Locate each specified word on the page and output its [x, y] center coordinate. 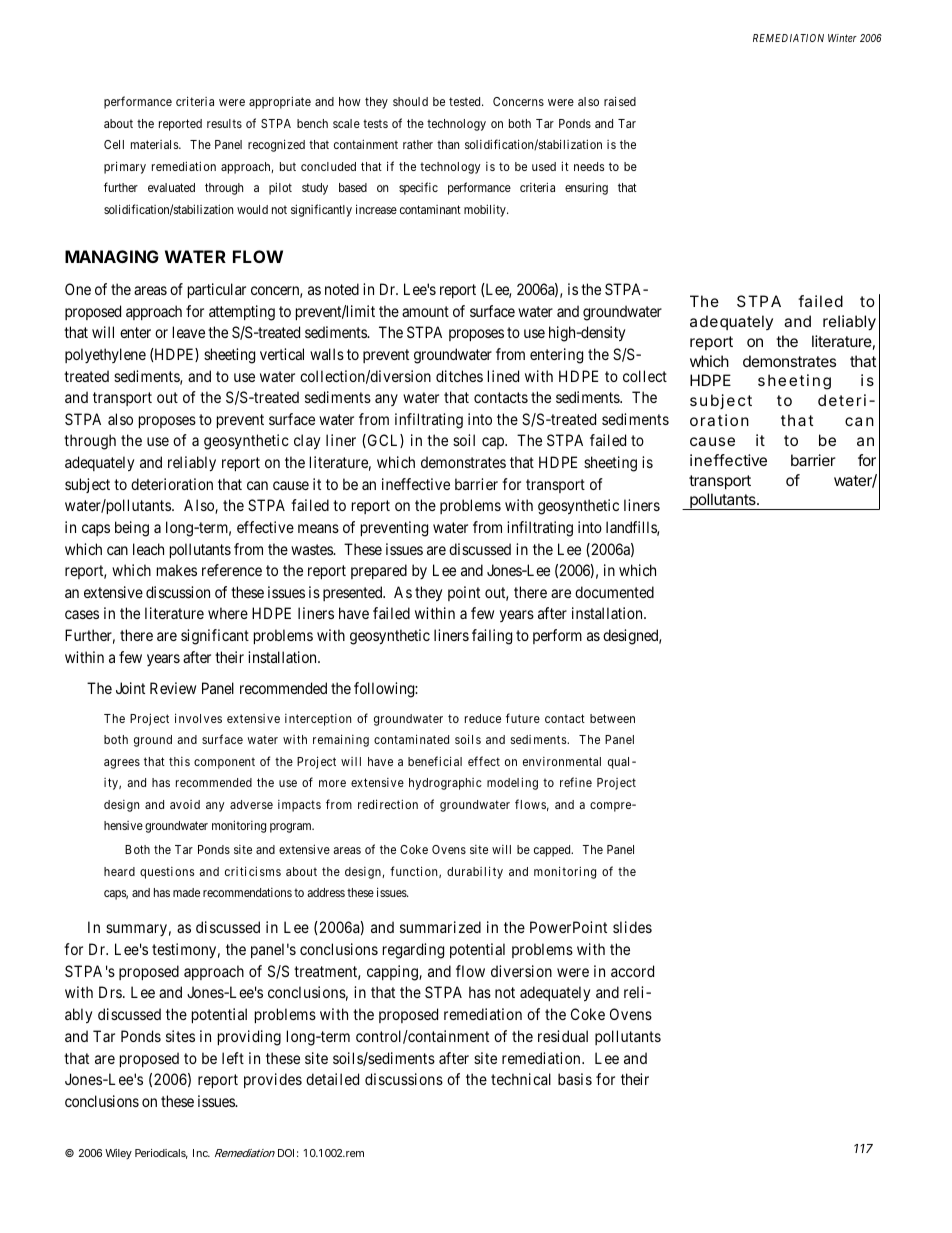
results [224, 123]
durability [475, 872]
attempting [242, 313]
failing [492, 637]
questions [167, 873]
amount [425, 311]
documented [614, 592]
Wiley [118, 1154]
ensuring [586, 188]
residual [563, 1036]
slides [632, 927]
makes [177, 570]
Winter [842, 38]
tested [466, 101]
